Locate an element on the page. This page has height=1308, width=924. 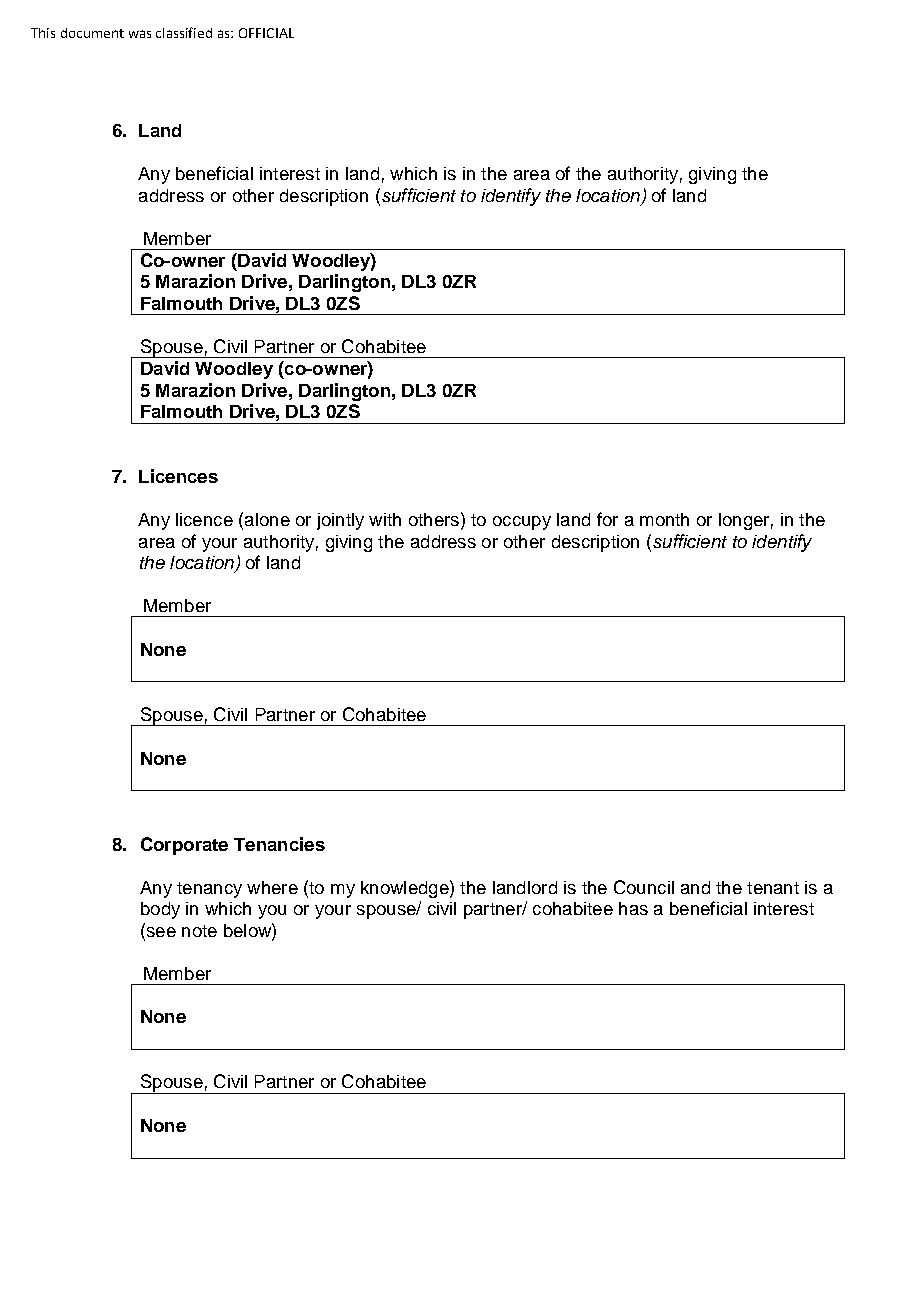
Council is located at coordinates (644, 887).
